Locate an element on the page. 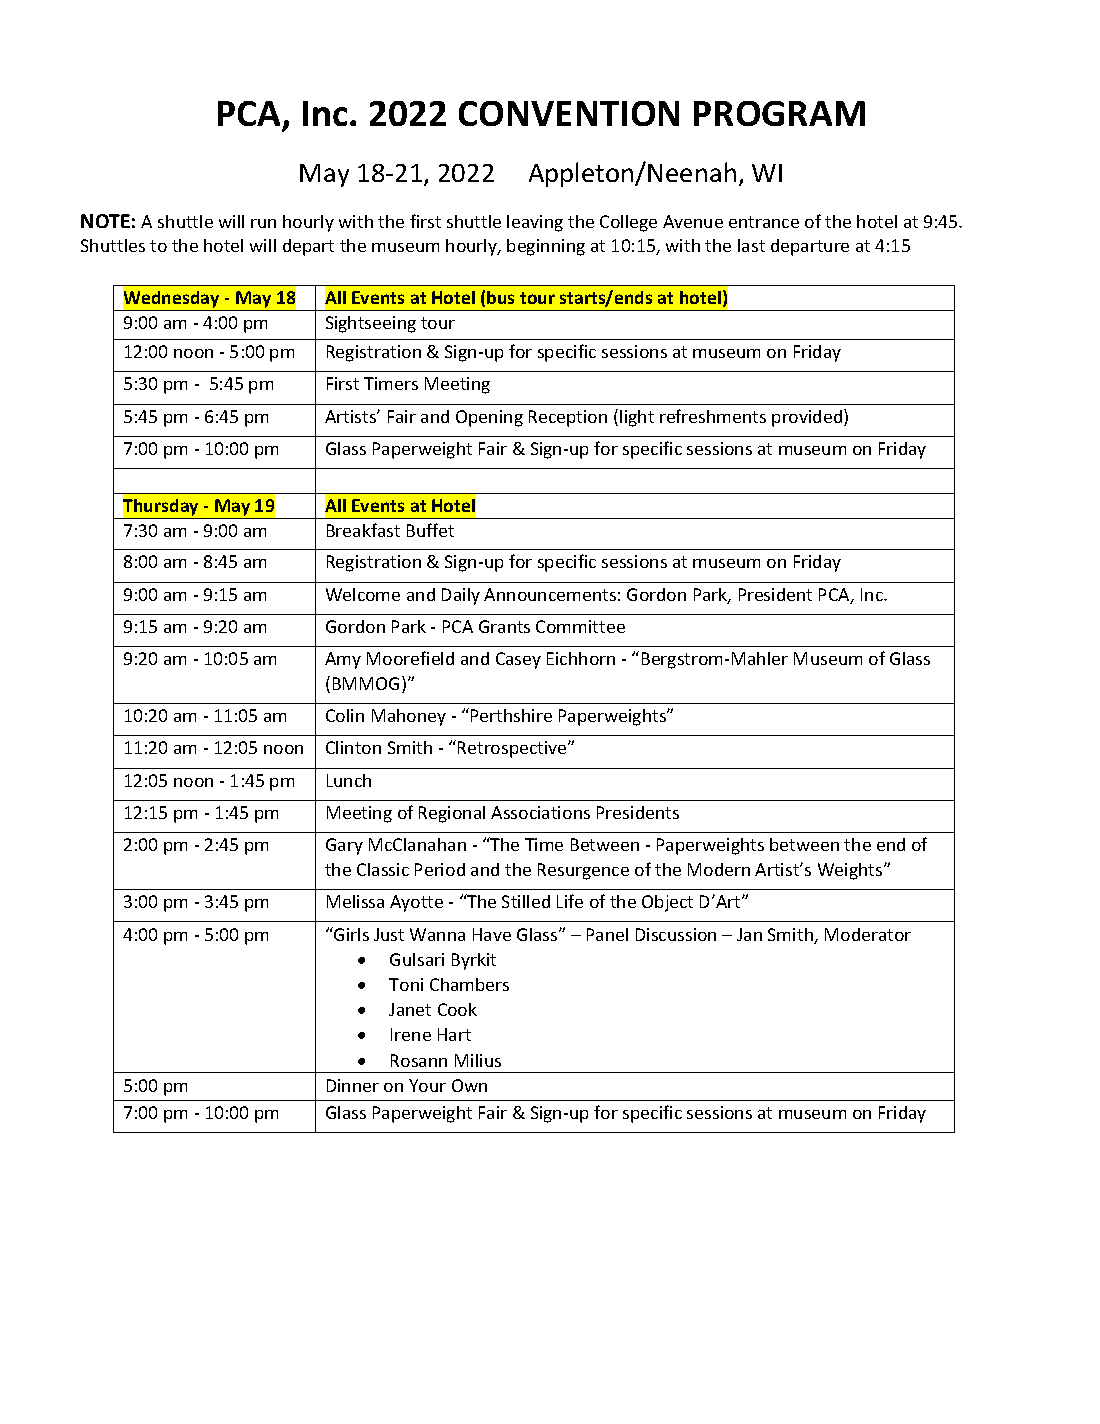 This image has height=1424, width=1100. Retrospective is located at coordinates (513, 749).
